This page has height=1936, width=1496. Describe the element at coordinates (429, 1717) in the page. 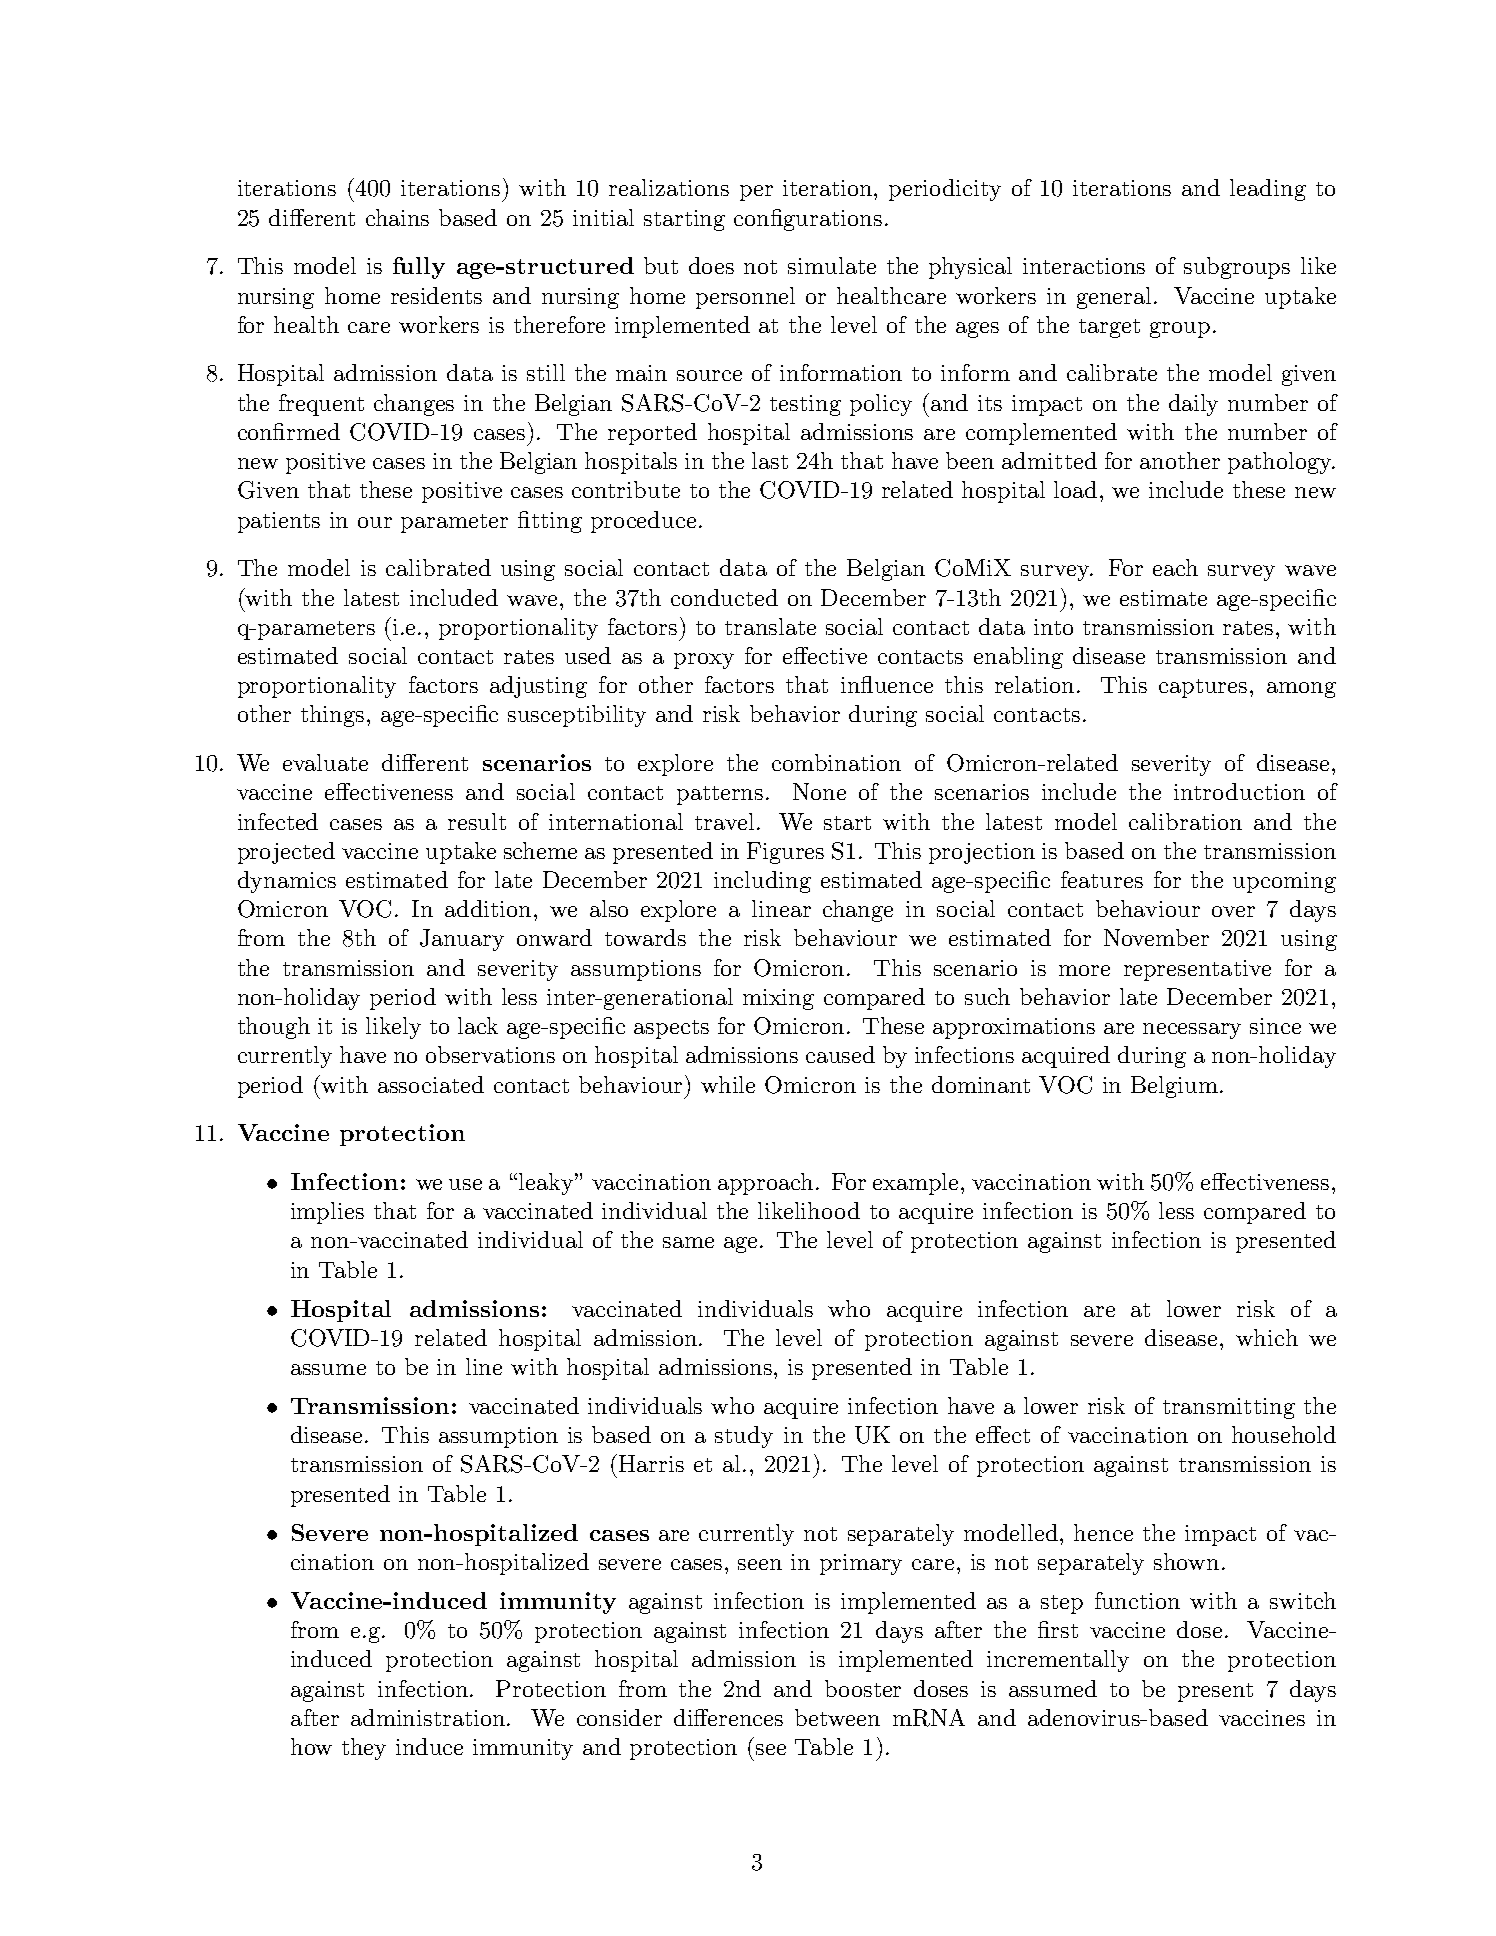

I see `administration` at that location.
